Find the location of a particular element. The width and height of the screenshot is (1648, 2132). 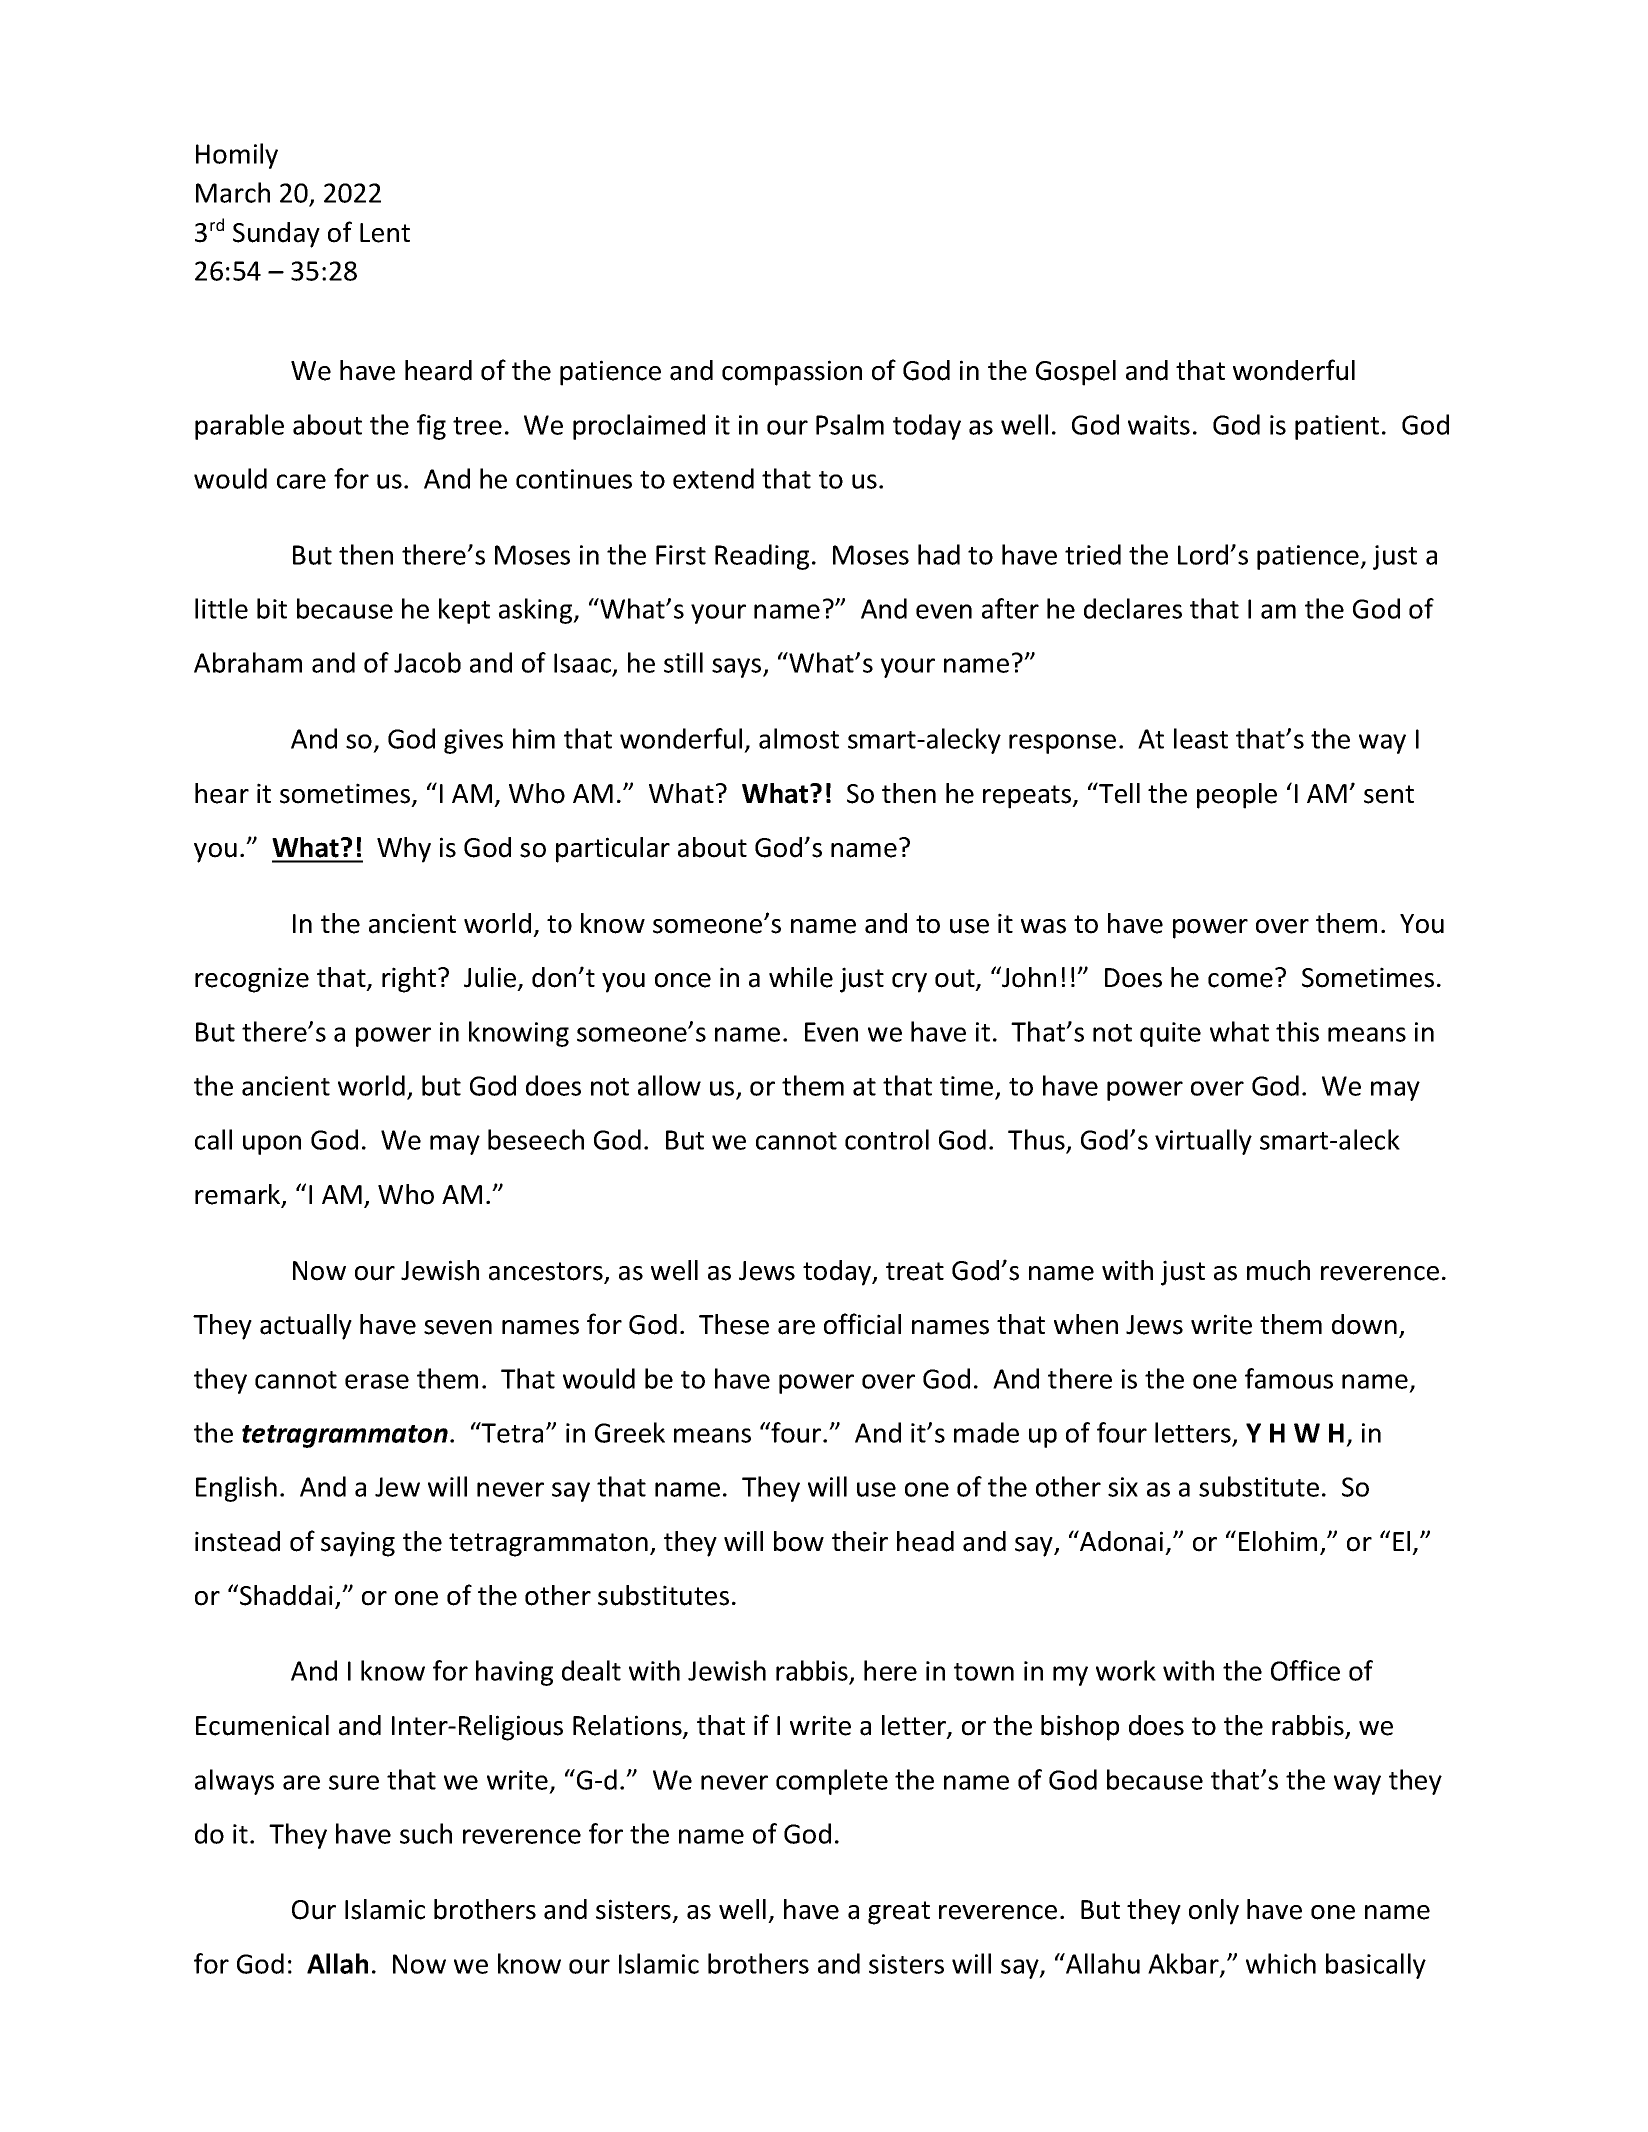

only is located at coordinates (1214, 1912).
